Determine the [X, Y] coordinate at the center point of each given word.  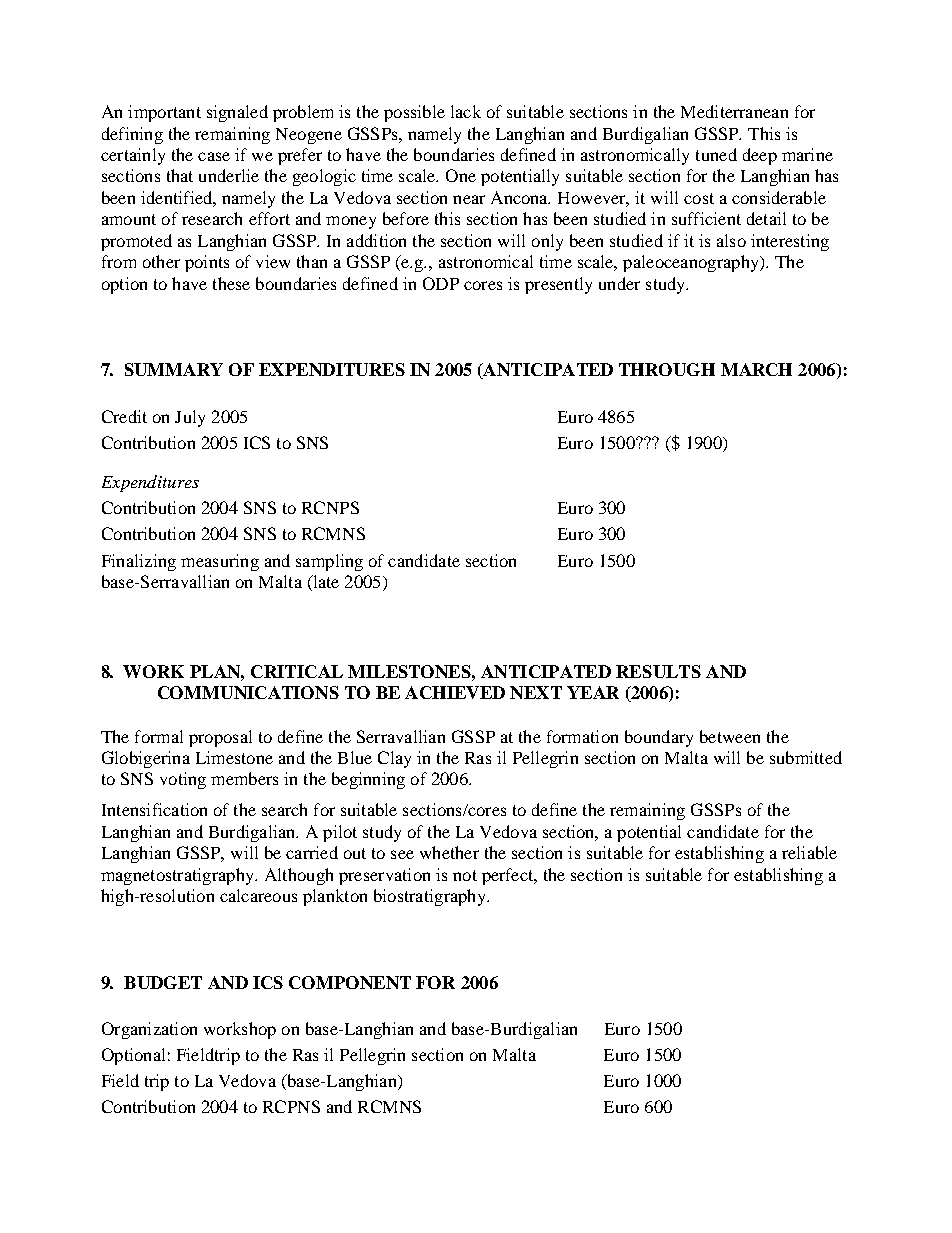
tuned [716, 154]
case [214, 156]
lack [466, 111]
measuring [220, 562]
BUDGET [163, 982]
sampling [329, 562]
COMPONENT [350, 982]
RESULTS [658, 671]
